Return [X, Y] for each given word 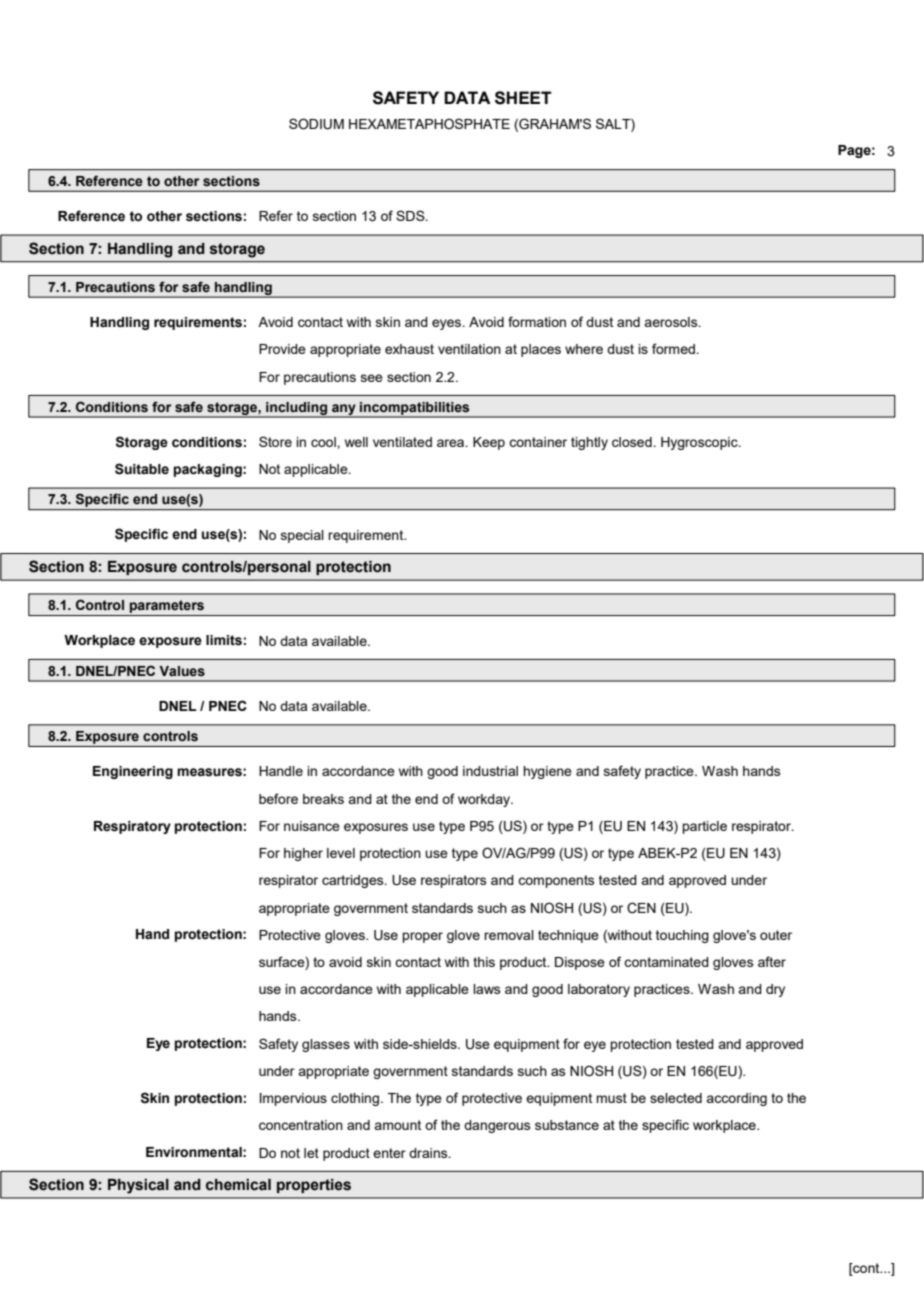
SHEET [523, 98]
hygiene [547, 772]
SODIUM [316, 124]
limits [224, 640]
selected [676, 1098]
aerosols [672, 322]
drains [429, 1153]
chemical [238, 1185]
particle [704, 827]
